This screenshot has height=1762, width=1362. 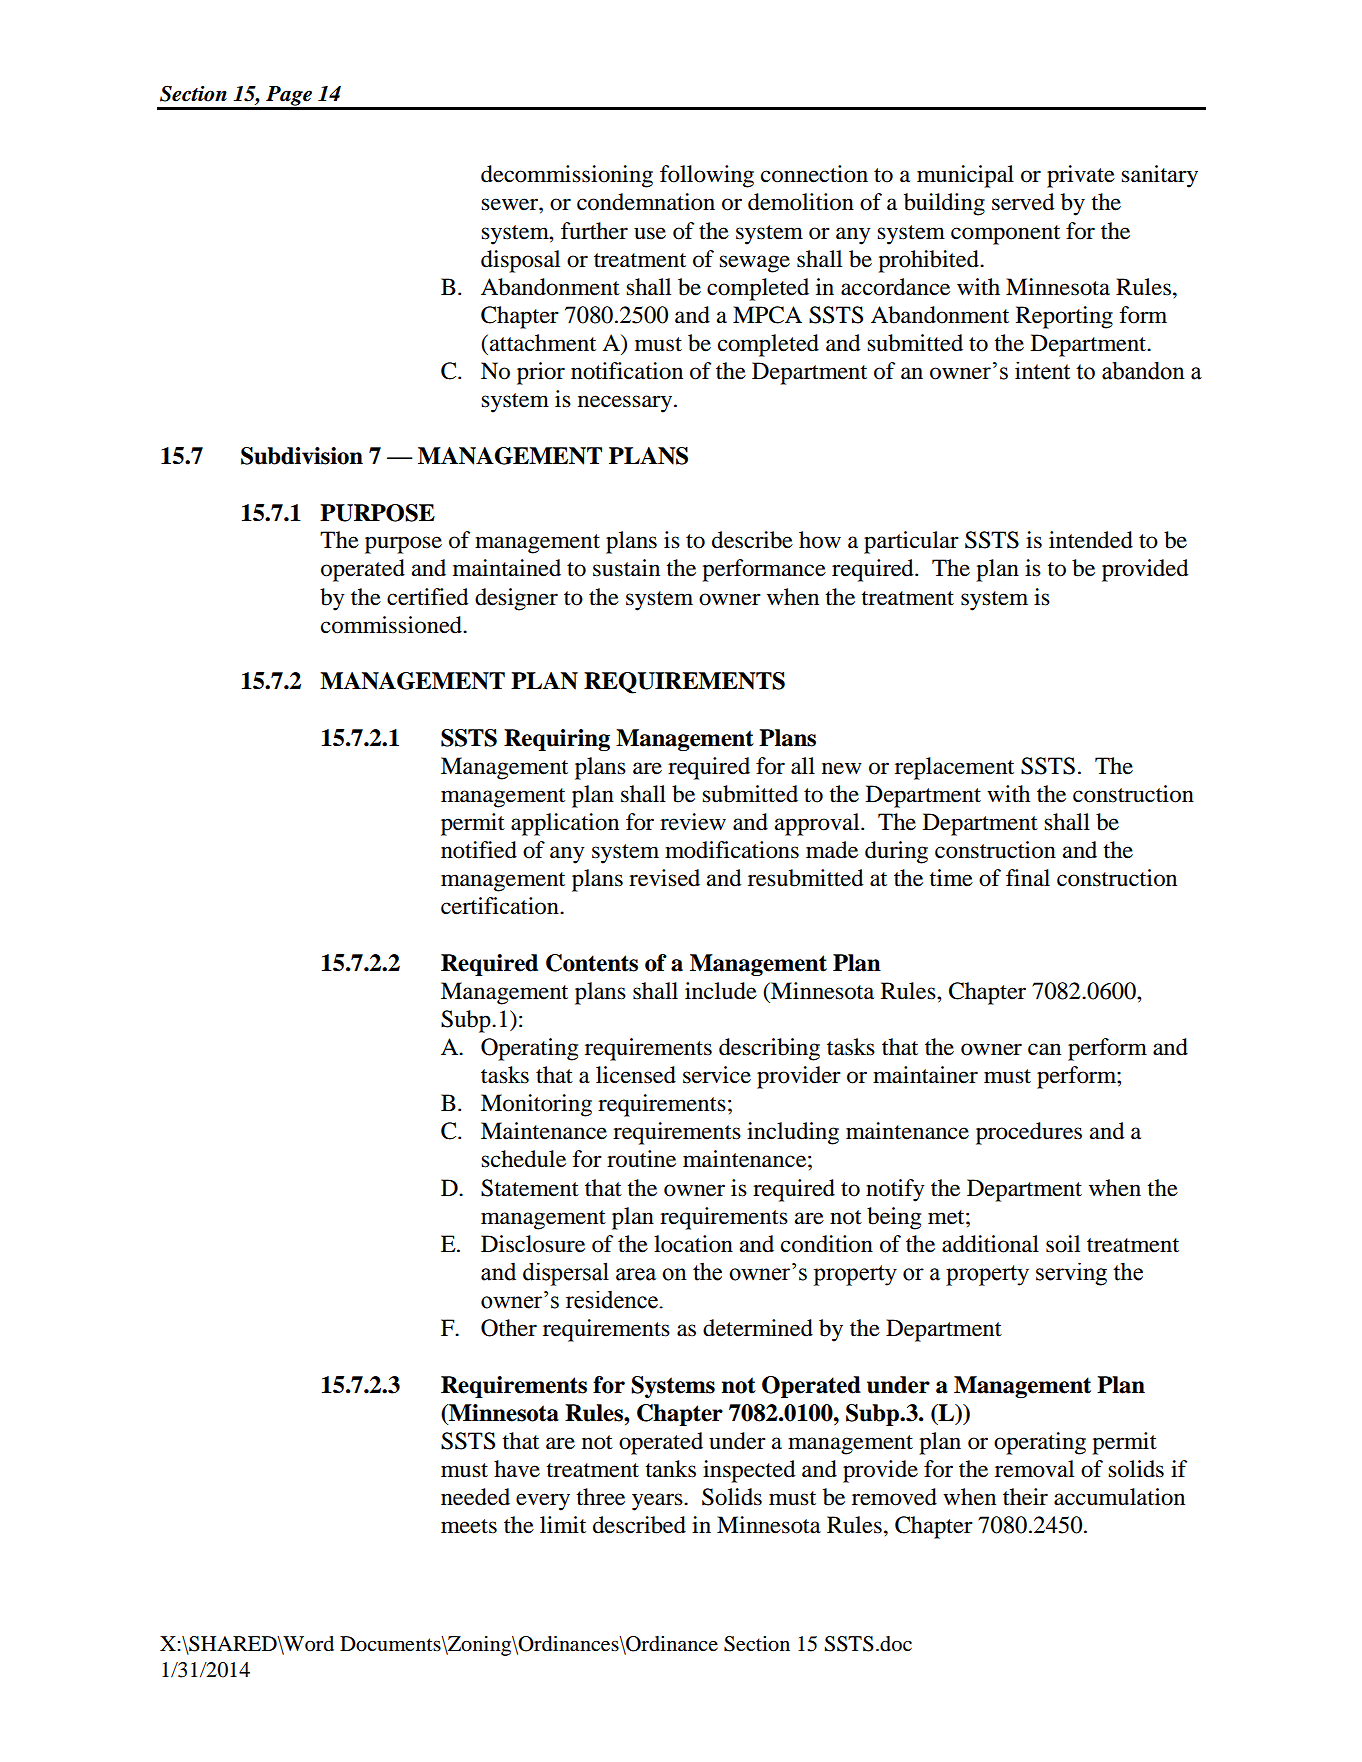 What do you see at coordinates (392, 625) in the screenshot?
I see `commissioned` at bounding box center [392, 625].
